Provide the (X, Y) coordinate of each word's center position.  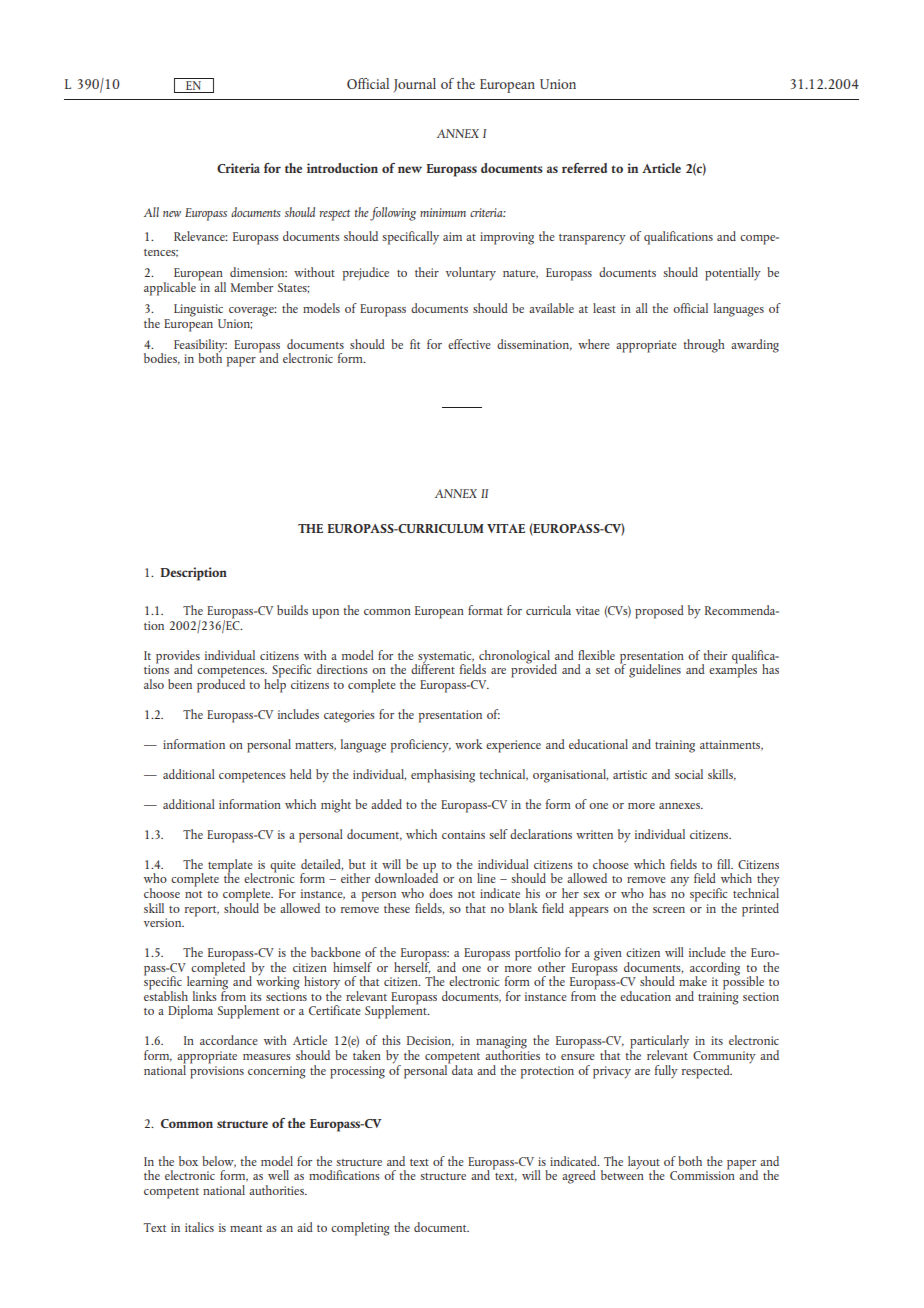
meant (246, 1228)
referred (584, 168)
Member (252, 287)
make (693, 981)
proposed (659, 612)
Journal (414, 85)
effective (469, 344)
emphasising (443, 776)
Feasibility (200, 347)
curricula (548, 610)
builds (292, 610)
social (689, 774)
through (704, 346)
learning (207, 983)
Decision (430, 1041)
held (301, 774)
